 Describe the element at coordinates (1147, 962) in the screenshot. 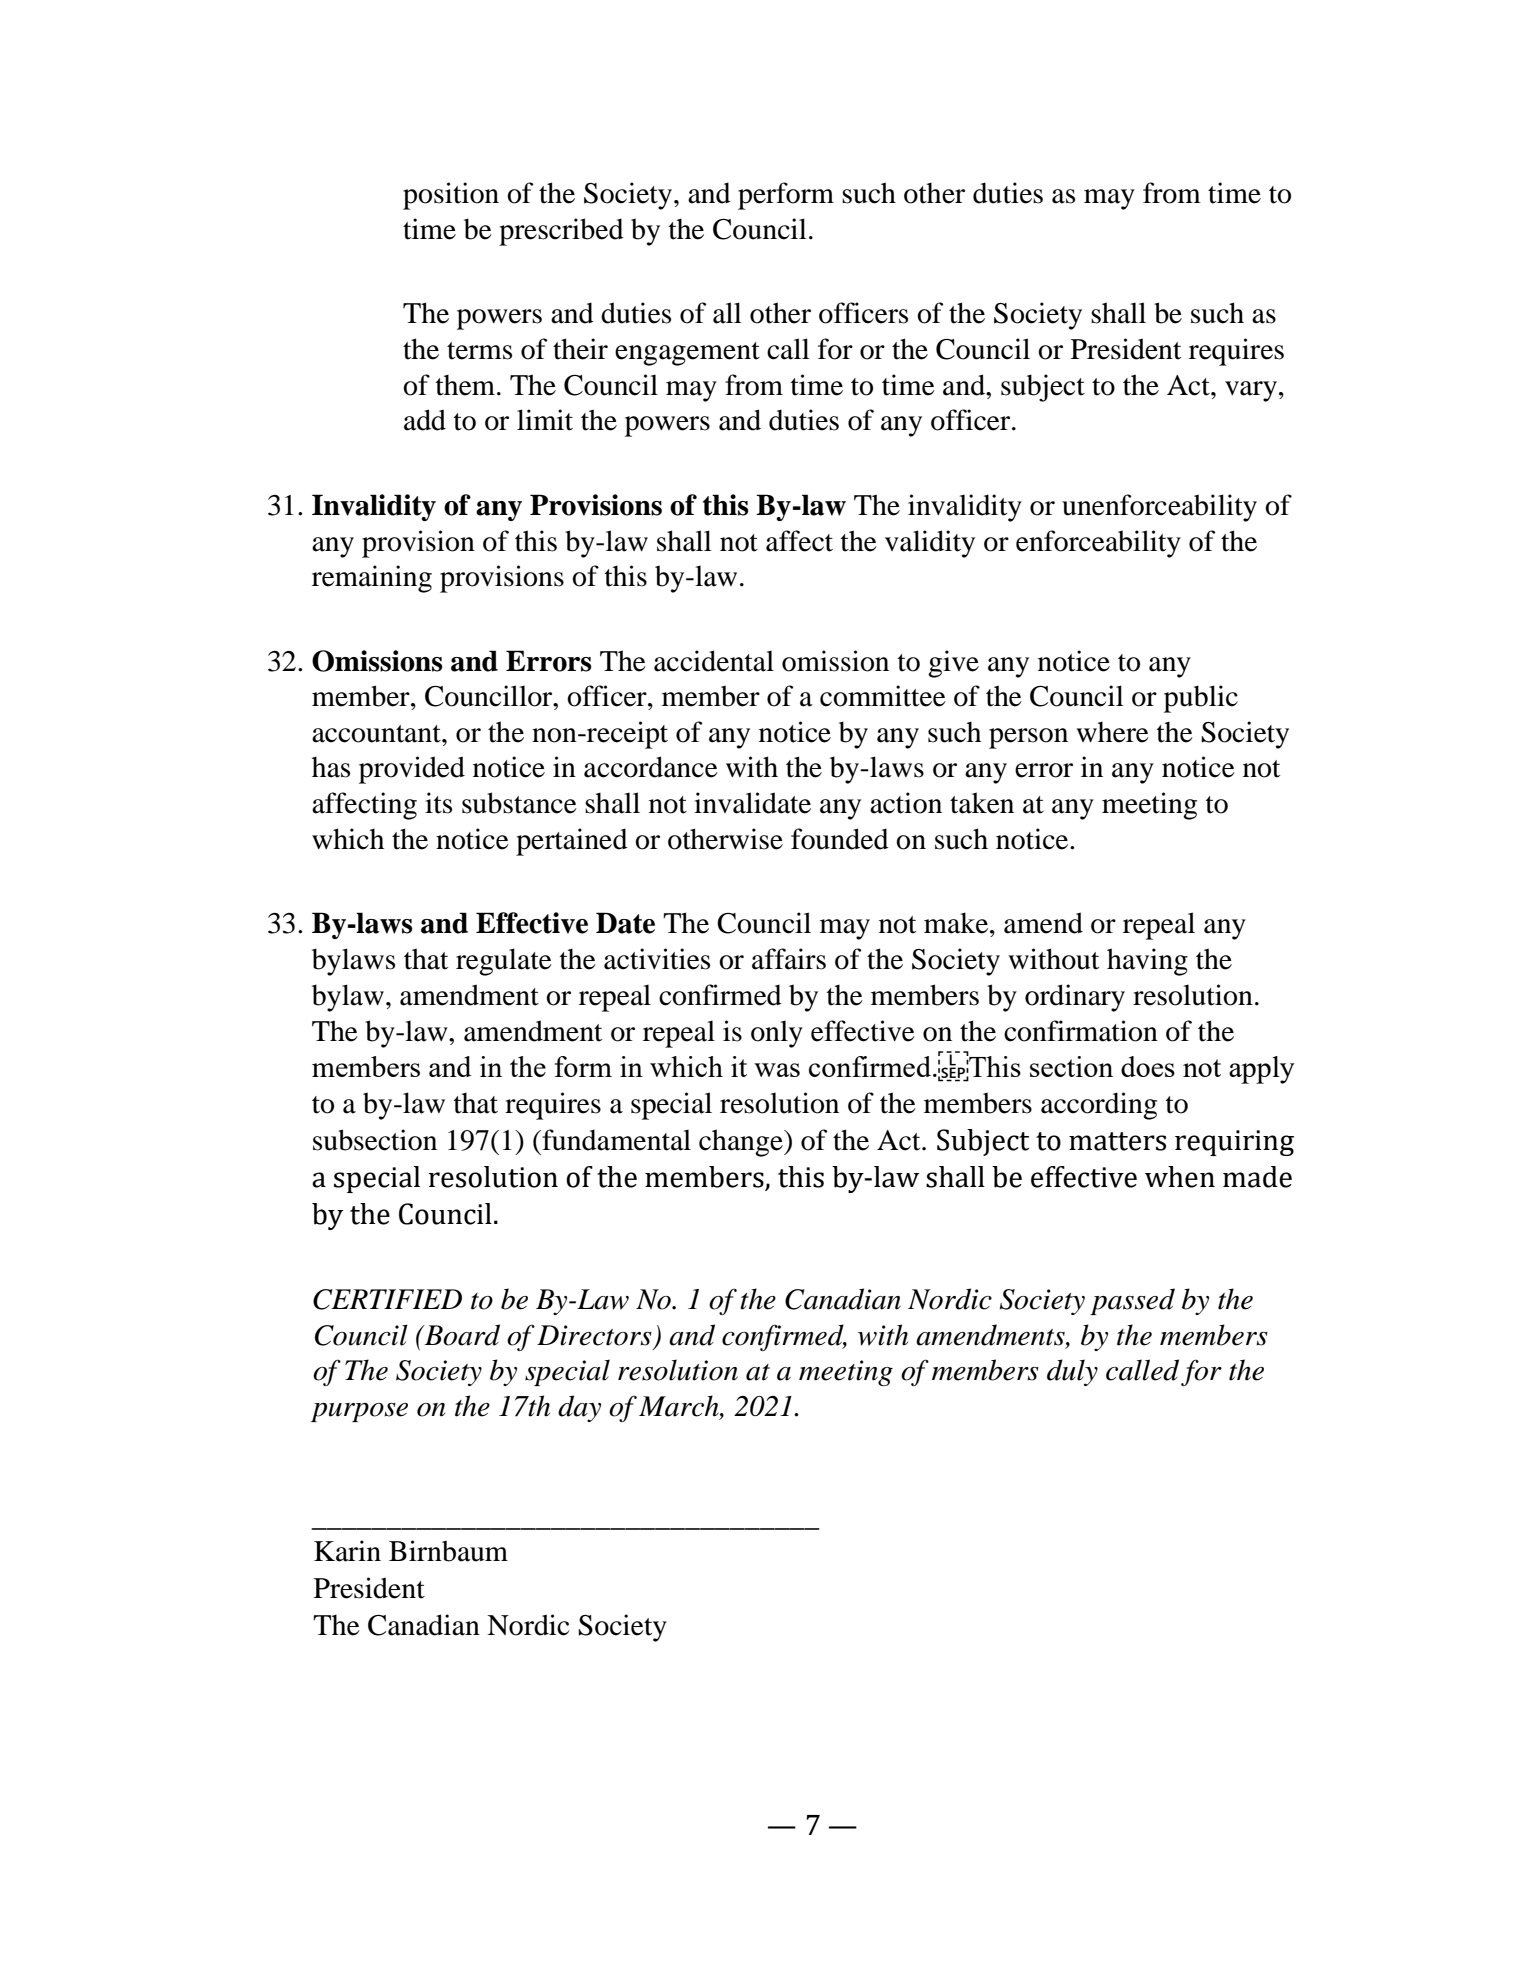

I see `having` at that location.
